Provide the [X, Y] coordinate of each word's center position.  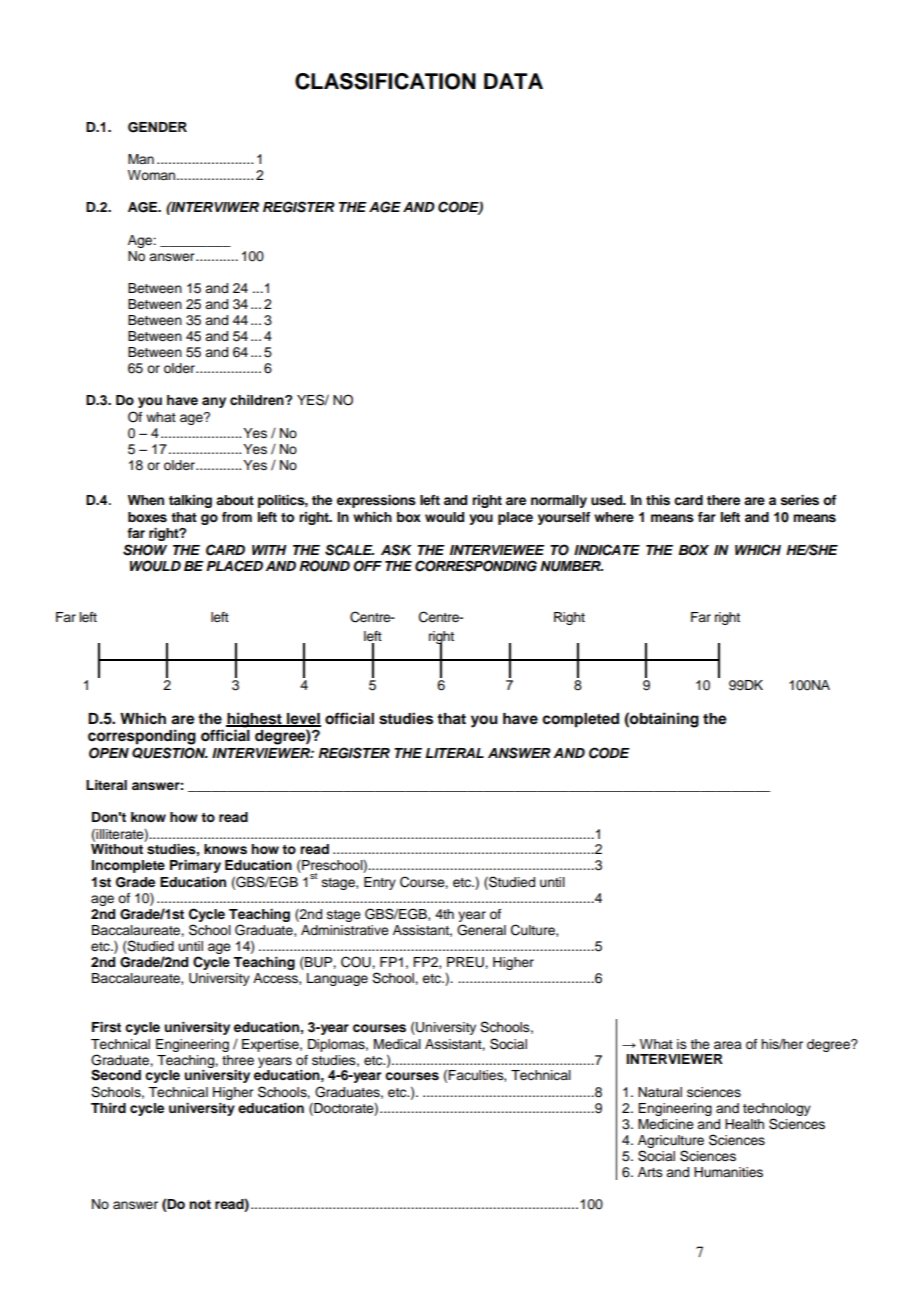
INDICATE [607, 550]
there [723, 500]
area [728, 1045]
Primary [195, 866]
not [200, 1204]
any [214, 402]
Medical [397, 1044]
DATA [513, 81]
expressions [376, 501]
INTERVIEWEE [497, 550]
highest [255, 720]
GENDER [157, 127]
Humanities [728, 1172]
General [481, 930]
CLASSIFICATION [385, 81]
